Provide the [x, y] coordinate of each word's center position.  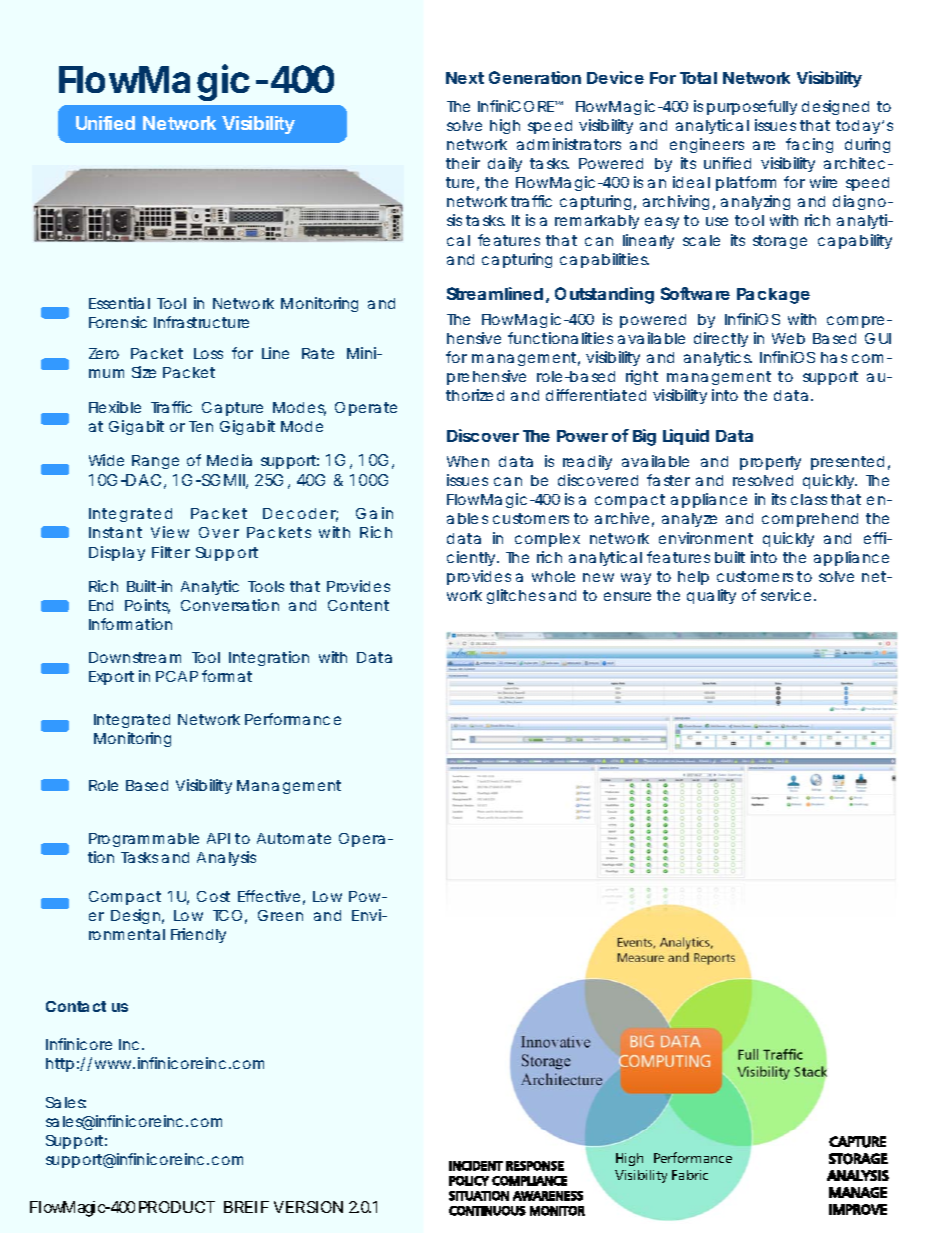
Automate [294, 838]
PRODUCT [177, 1207]
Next [465, 78]
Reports [714, 959]
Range [155, 462]
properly [770, 463]
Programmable [144, 840]
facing [809, 145]
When [468, 461]
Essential [119, 303]
